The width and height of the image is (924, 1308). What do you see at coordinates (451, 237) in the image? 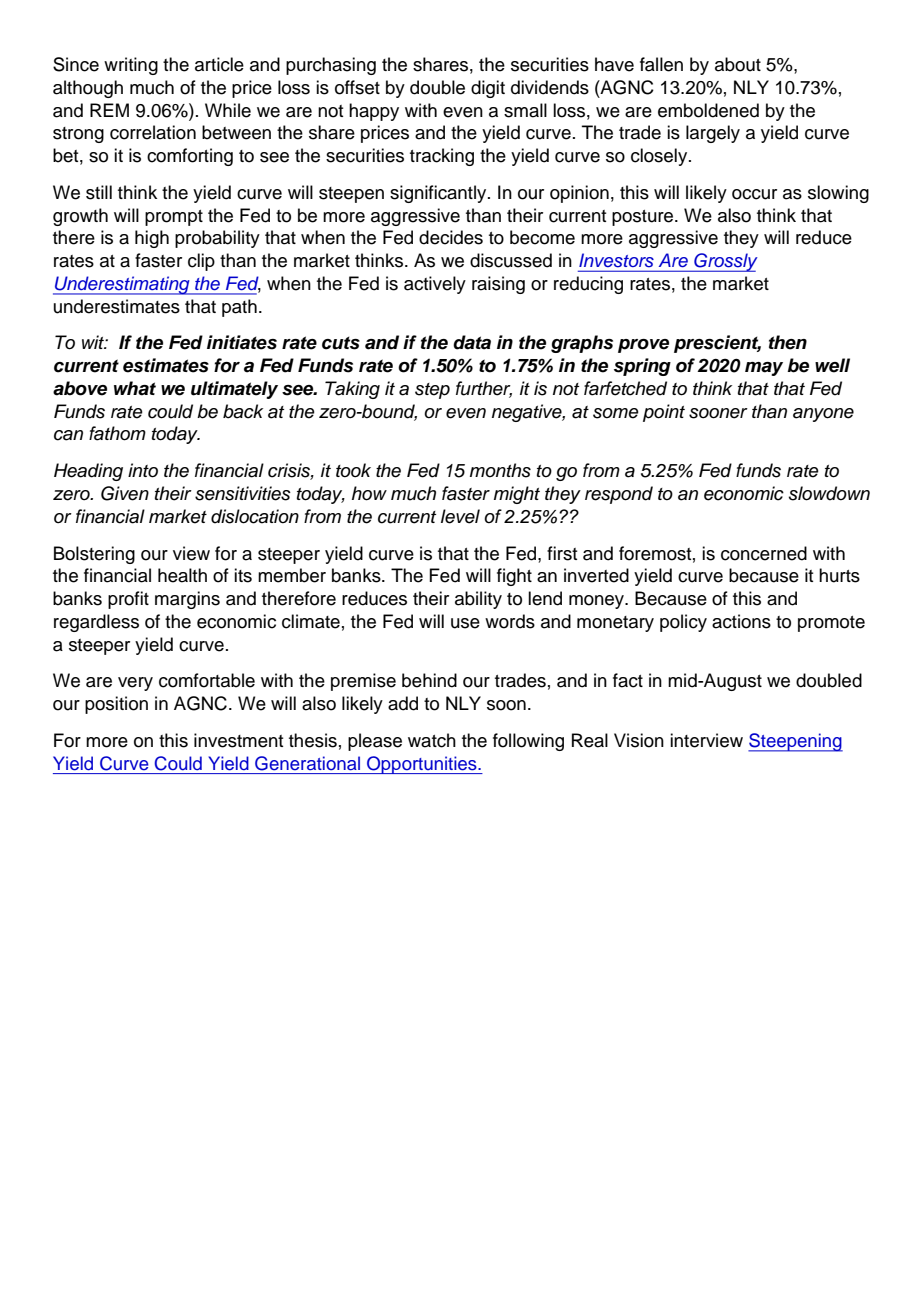
I see `decides` at bounding box center [451, 237].
